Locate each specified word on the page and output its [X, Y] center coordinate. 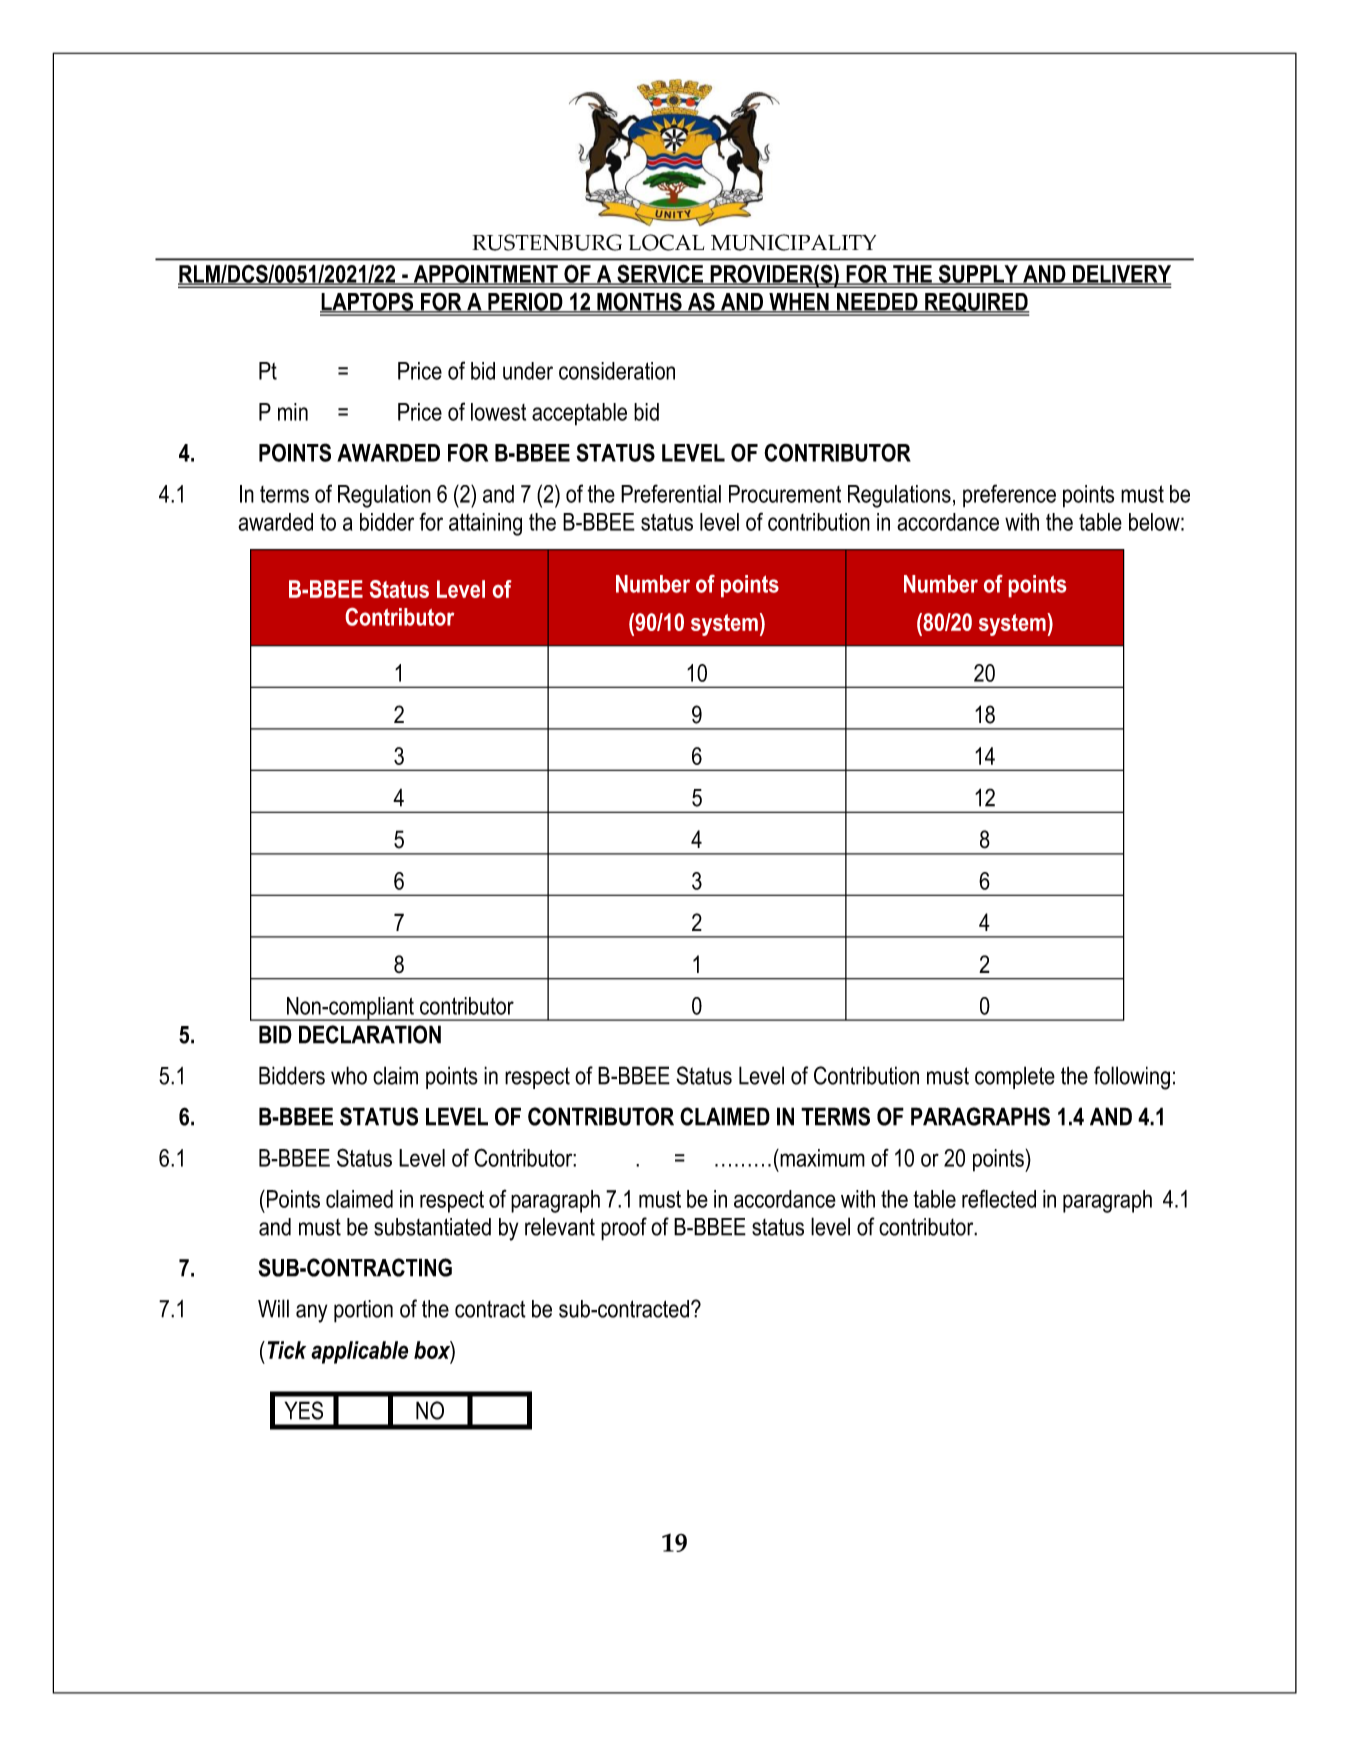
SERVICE [660, 275]
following [1132, 1078]
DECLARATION [370, 1034]
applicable [359, 1352]
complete [1015, 1077]
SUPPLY [978, 275]
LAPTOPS [368, 302]
